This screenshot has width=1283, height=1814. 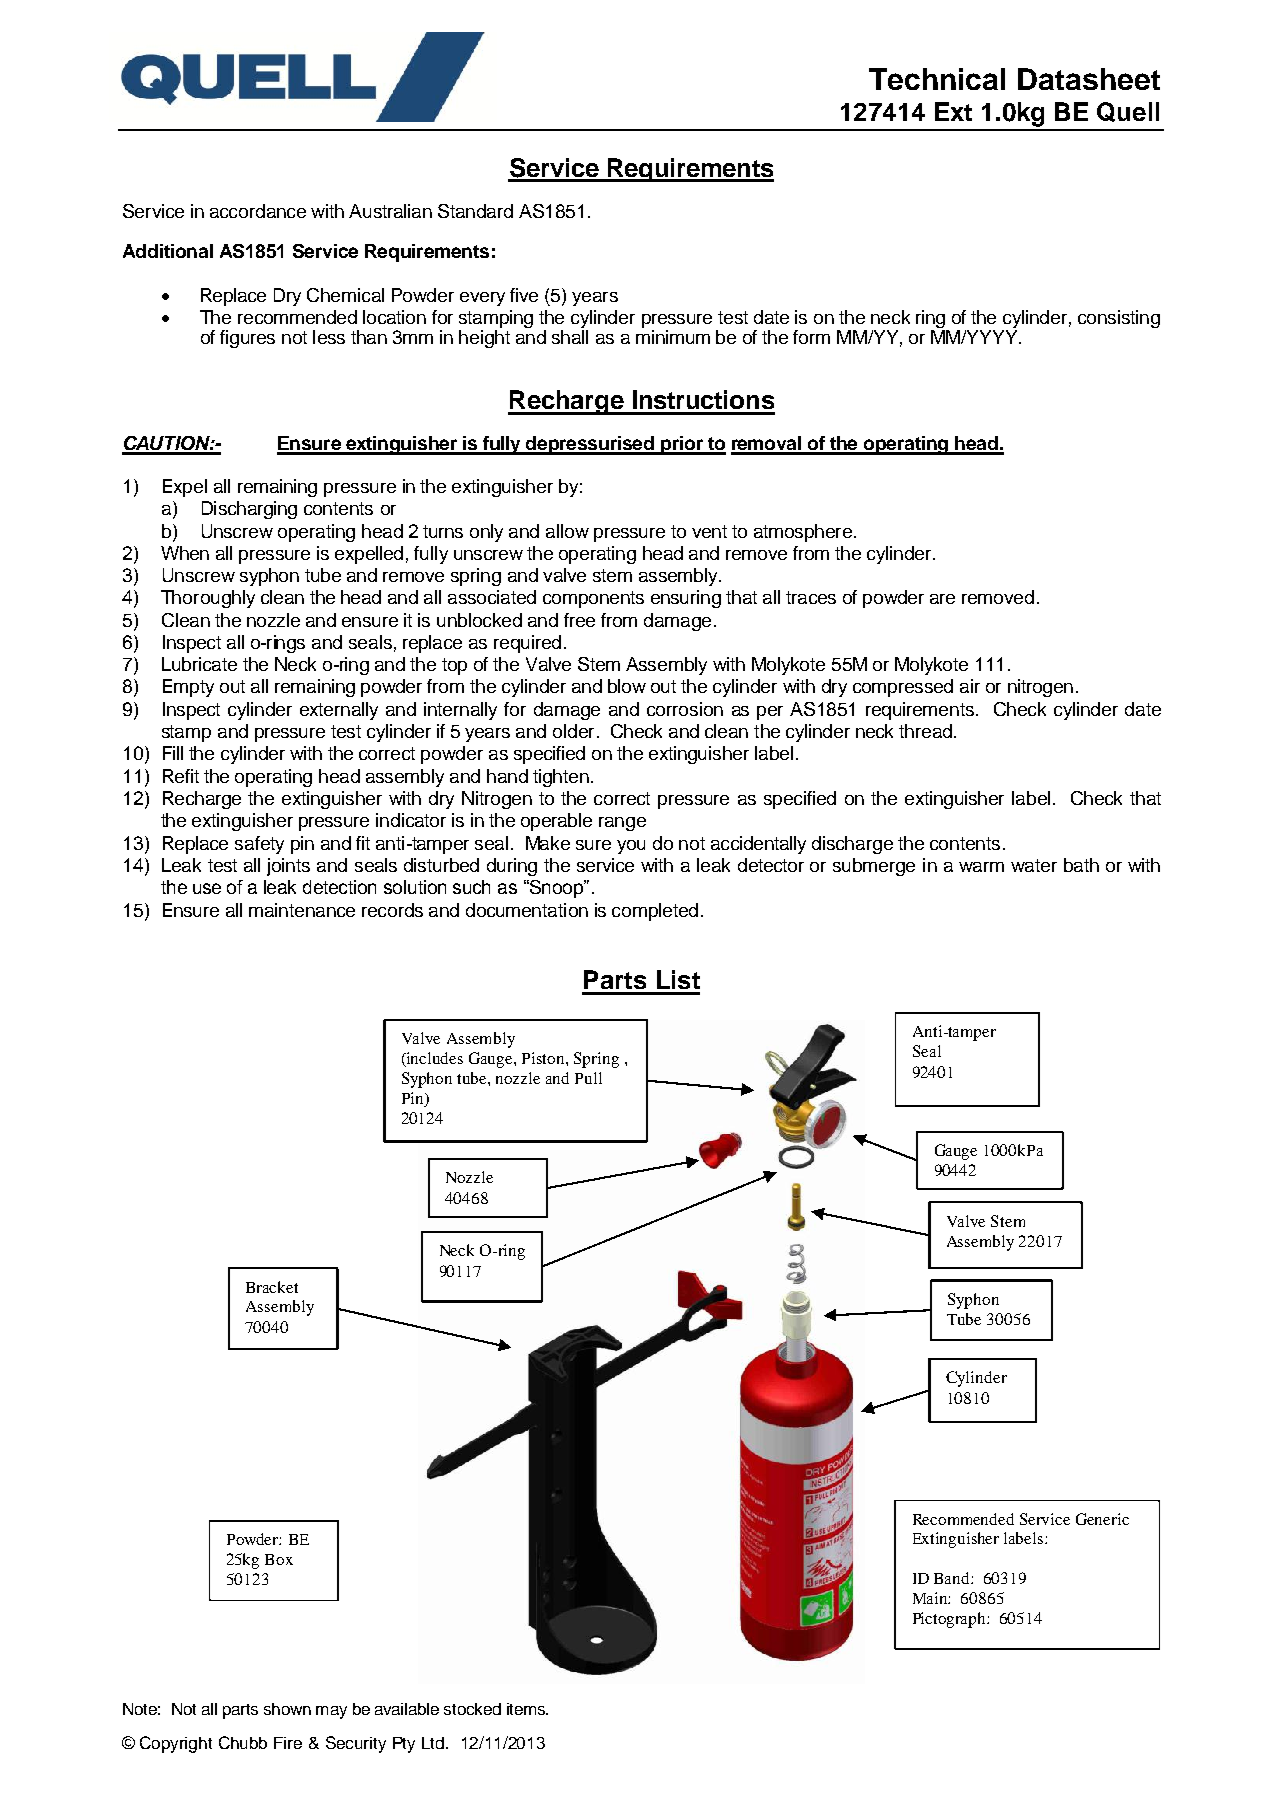 I want to click on shown, so click(x=287, y=1709).
